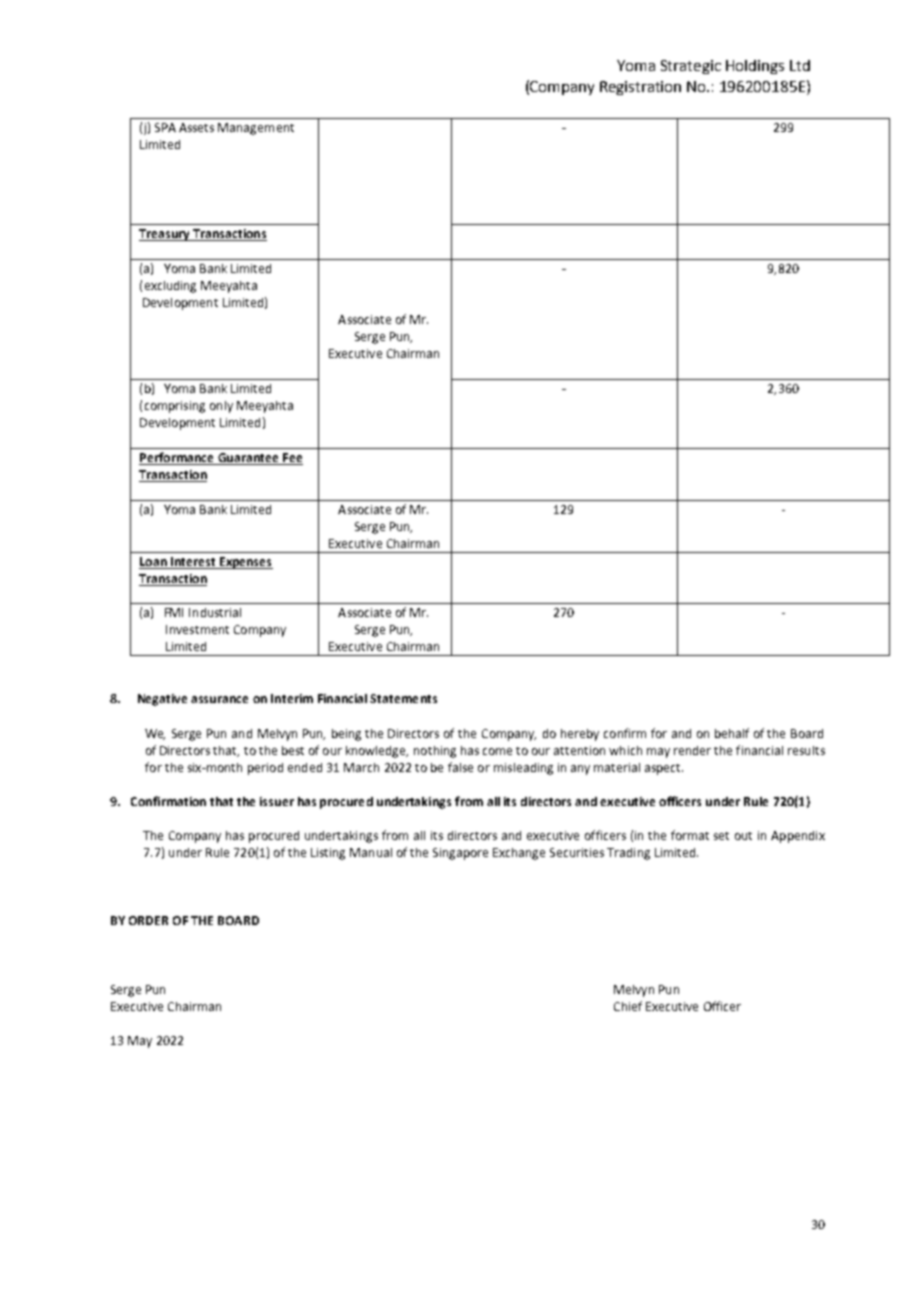 This image has height=1308, width=924. Describe the element at coordinates (196, 127) in the image. I see `Assets` at that location.
